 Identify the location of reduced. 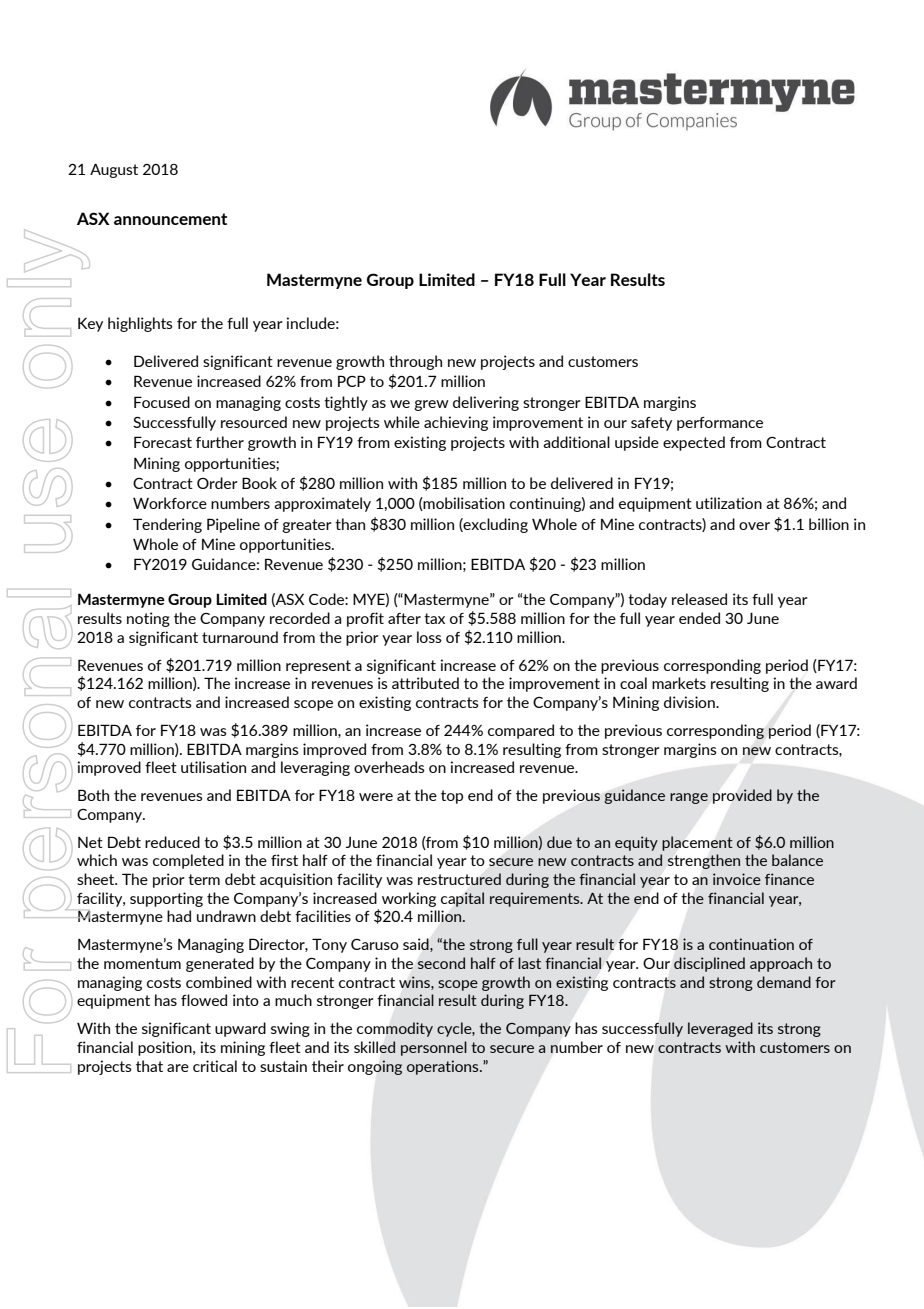
(172, 842).
